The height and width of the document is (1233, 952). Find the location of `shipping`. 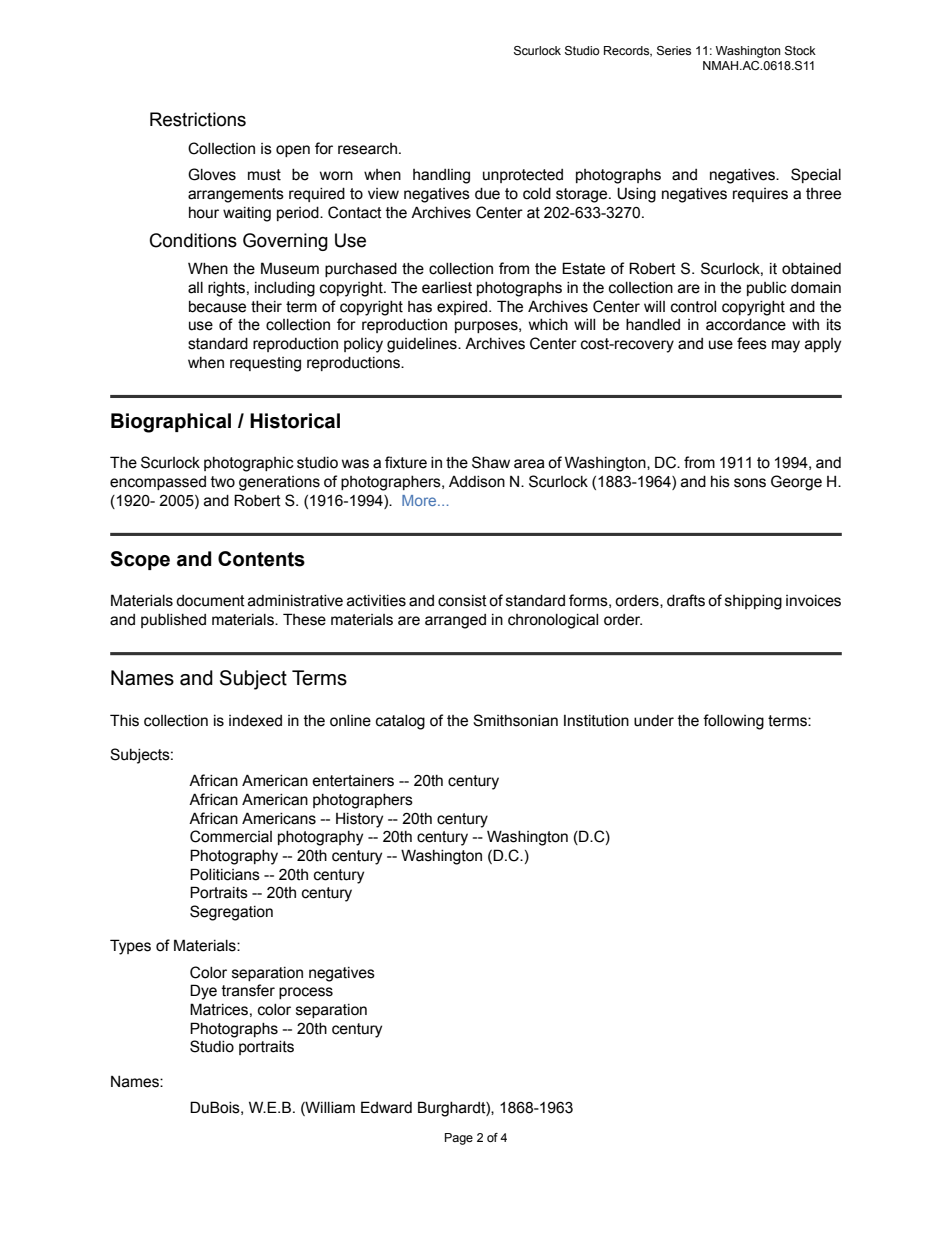

shipping is located at coordinates (753, 602).
